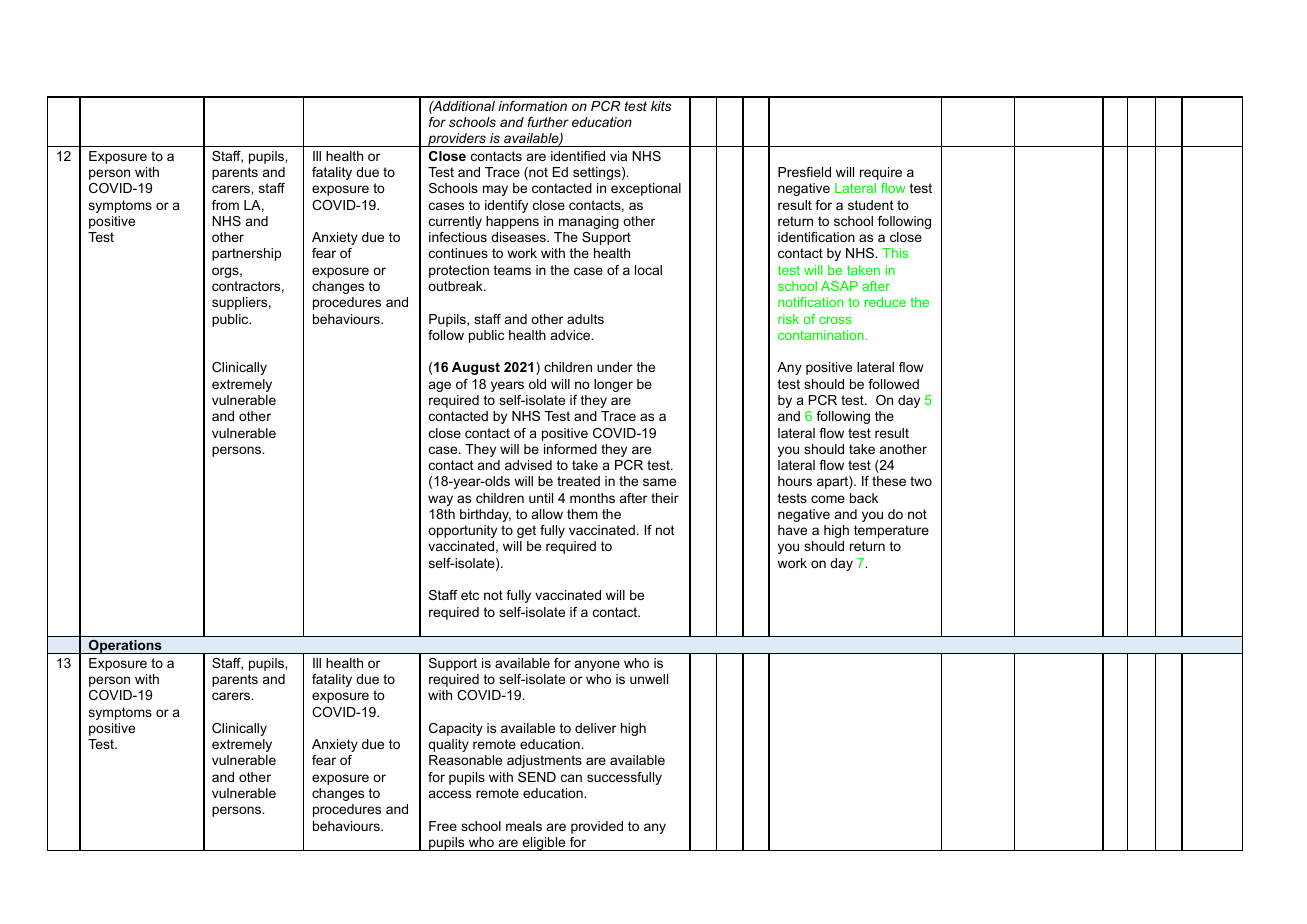 The height and width of the document is (924, 1307). Describe the element at coordinates (811, 302) in the document. I see `notification` at that location.
